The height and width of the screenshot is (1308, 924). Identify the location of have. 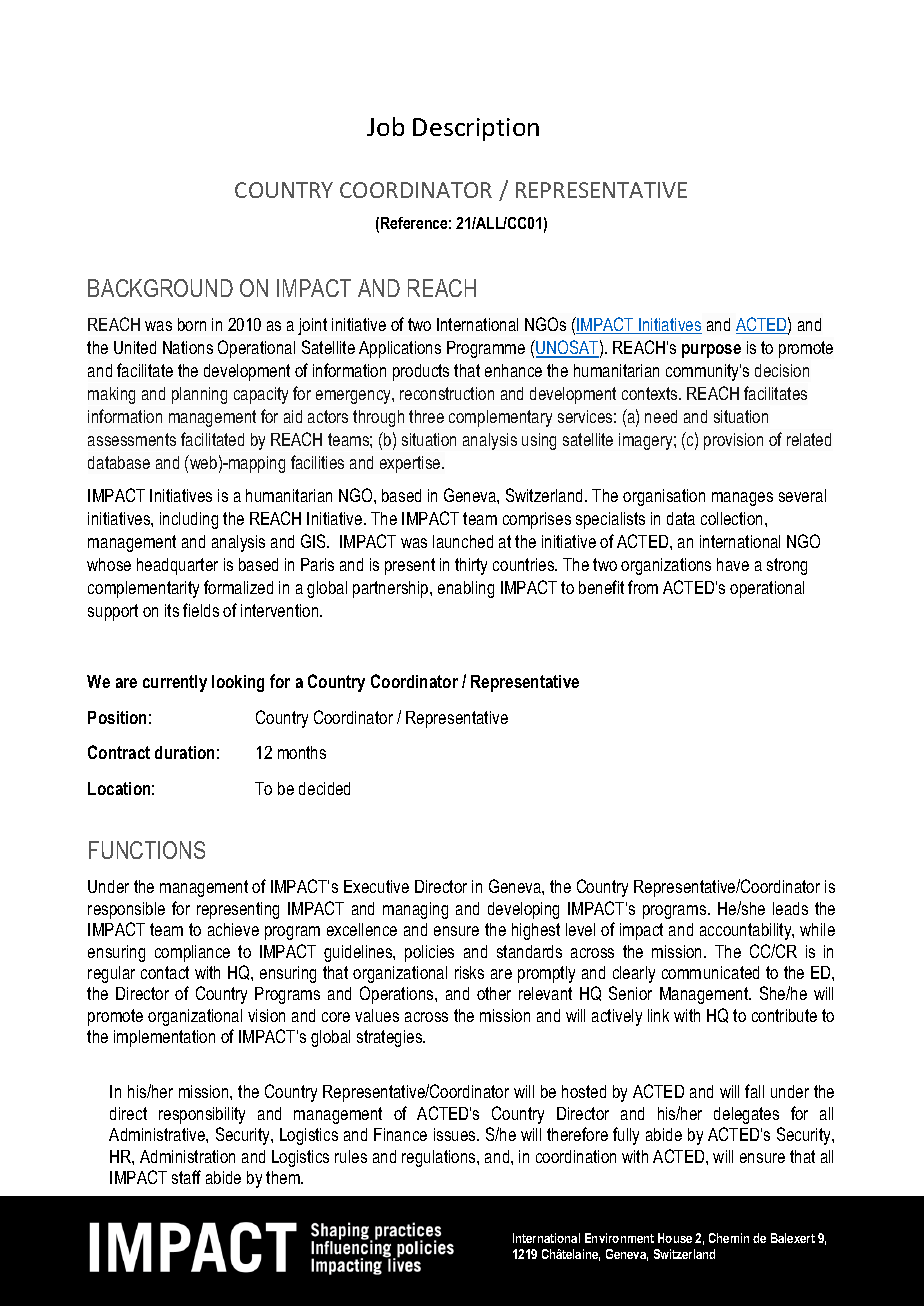
(733, 564).
